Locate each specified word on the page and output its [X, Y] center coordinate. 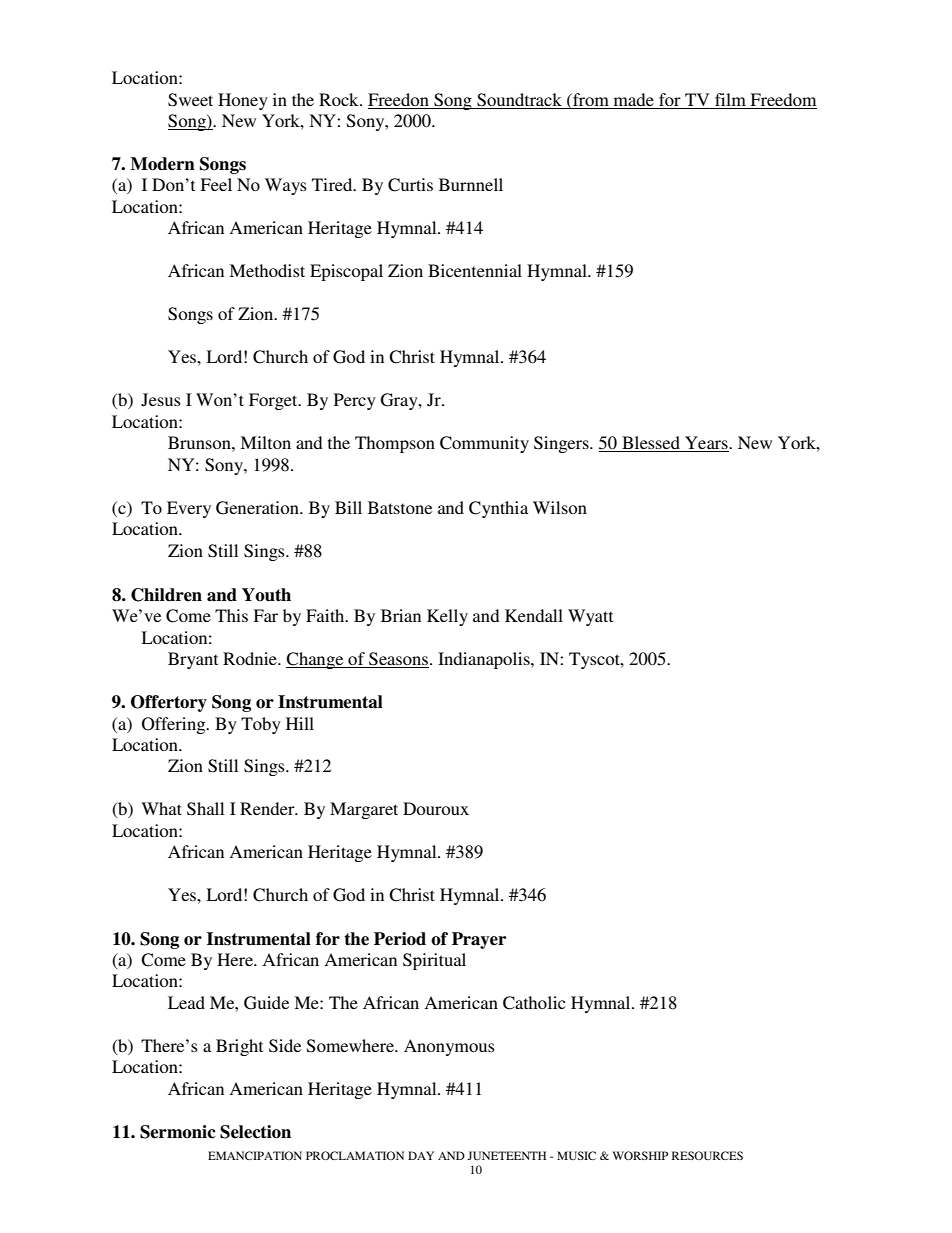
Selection [255, 1132]
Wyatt [590, 617]
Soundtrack [519, 100]
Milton [265, 442]
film [730, 99]
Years [706, 444]
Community [484, 444]
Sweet [190, 100]
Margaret [364, 810]
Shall [205, 809]
